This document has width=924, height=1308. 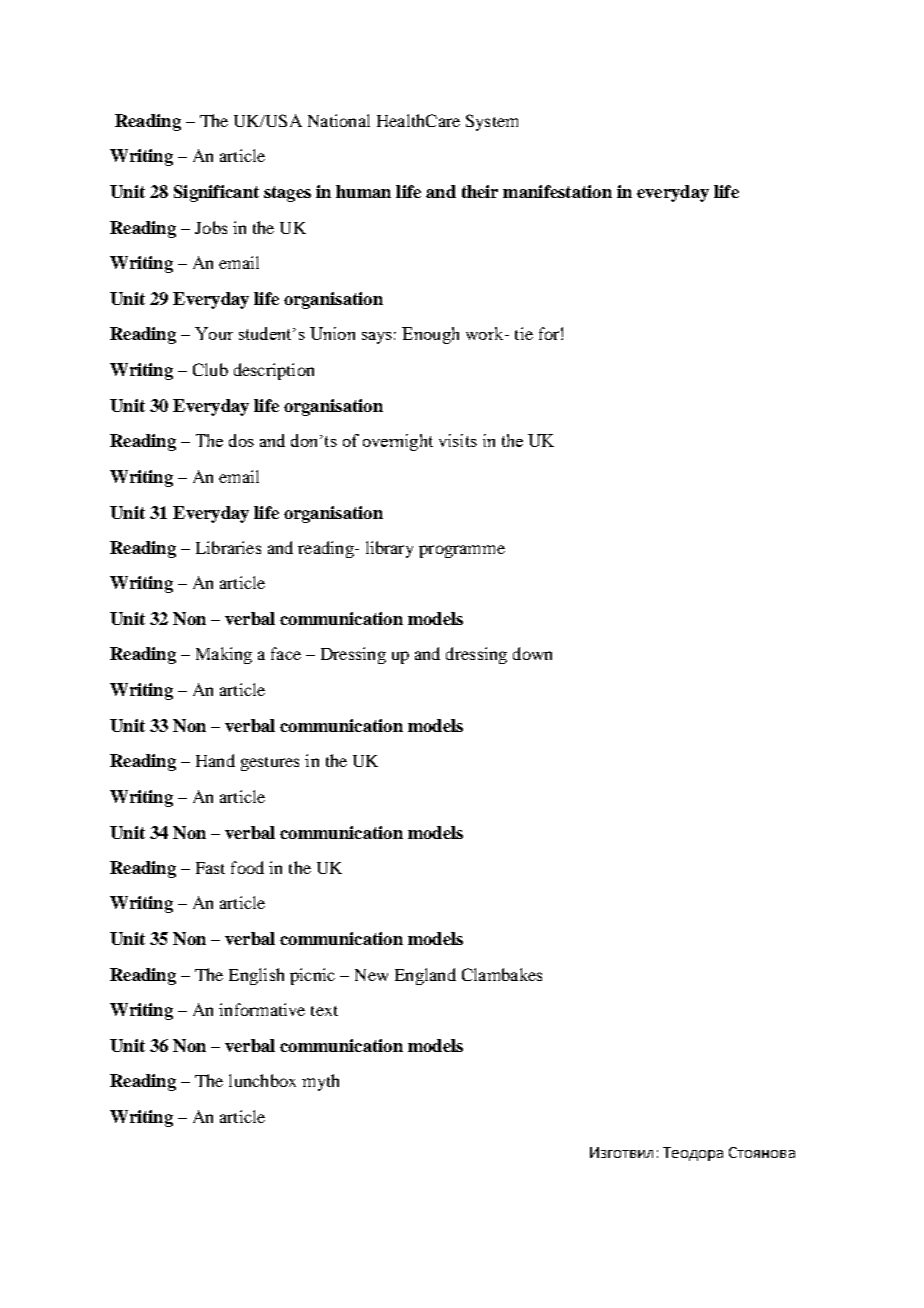 I want to click on programme, so click(x=462, y=551).
